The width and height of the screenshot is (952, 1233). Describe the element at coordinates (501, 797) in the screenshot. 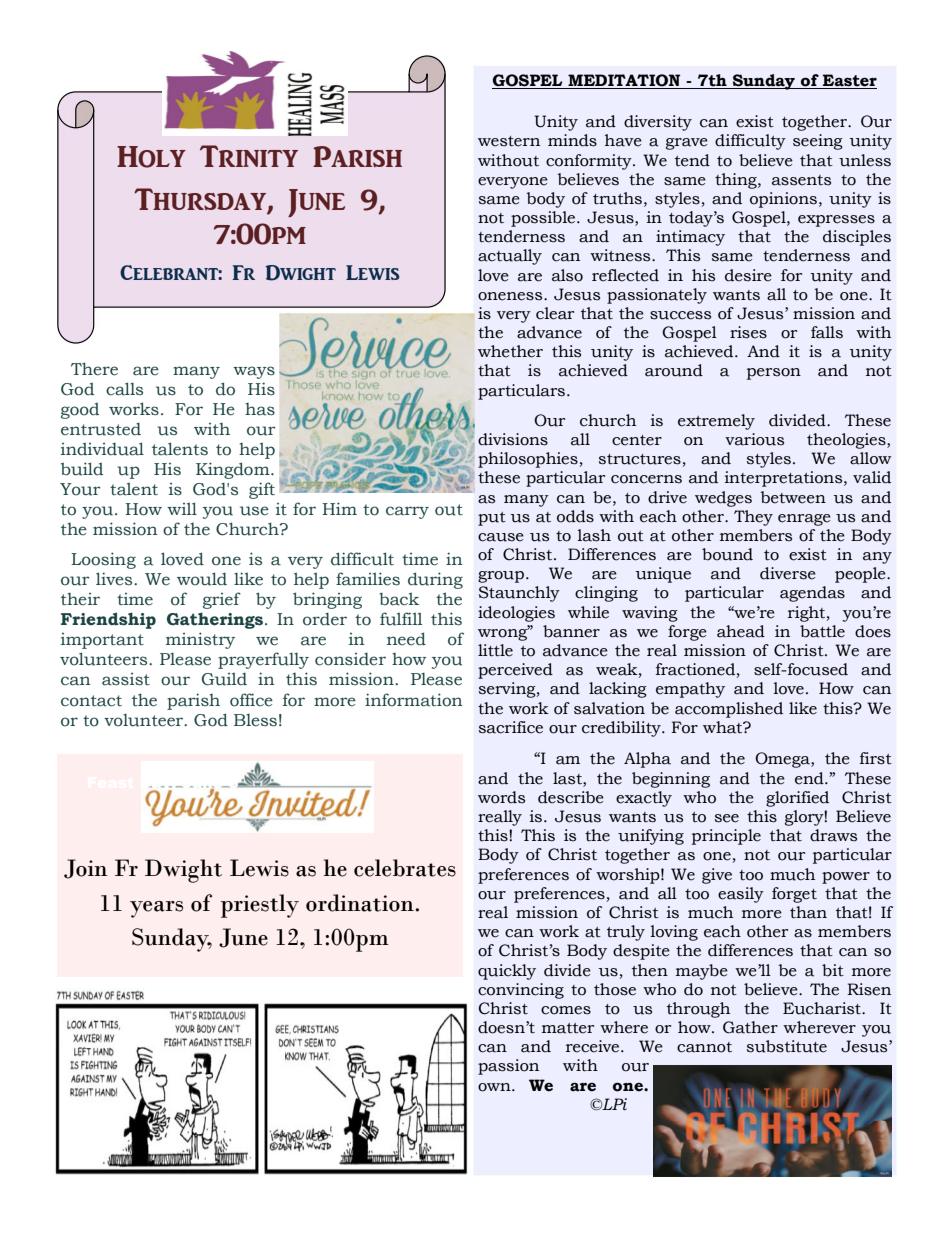

I see `words` at that location.
